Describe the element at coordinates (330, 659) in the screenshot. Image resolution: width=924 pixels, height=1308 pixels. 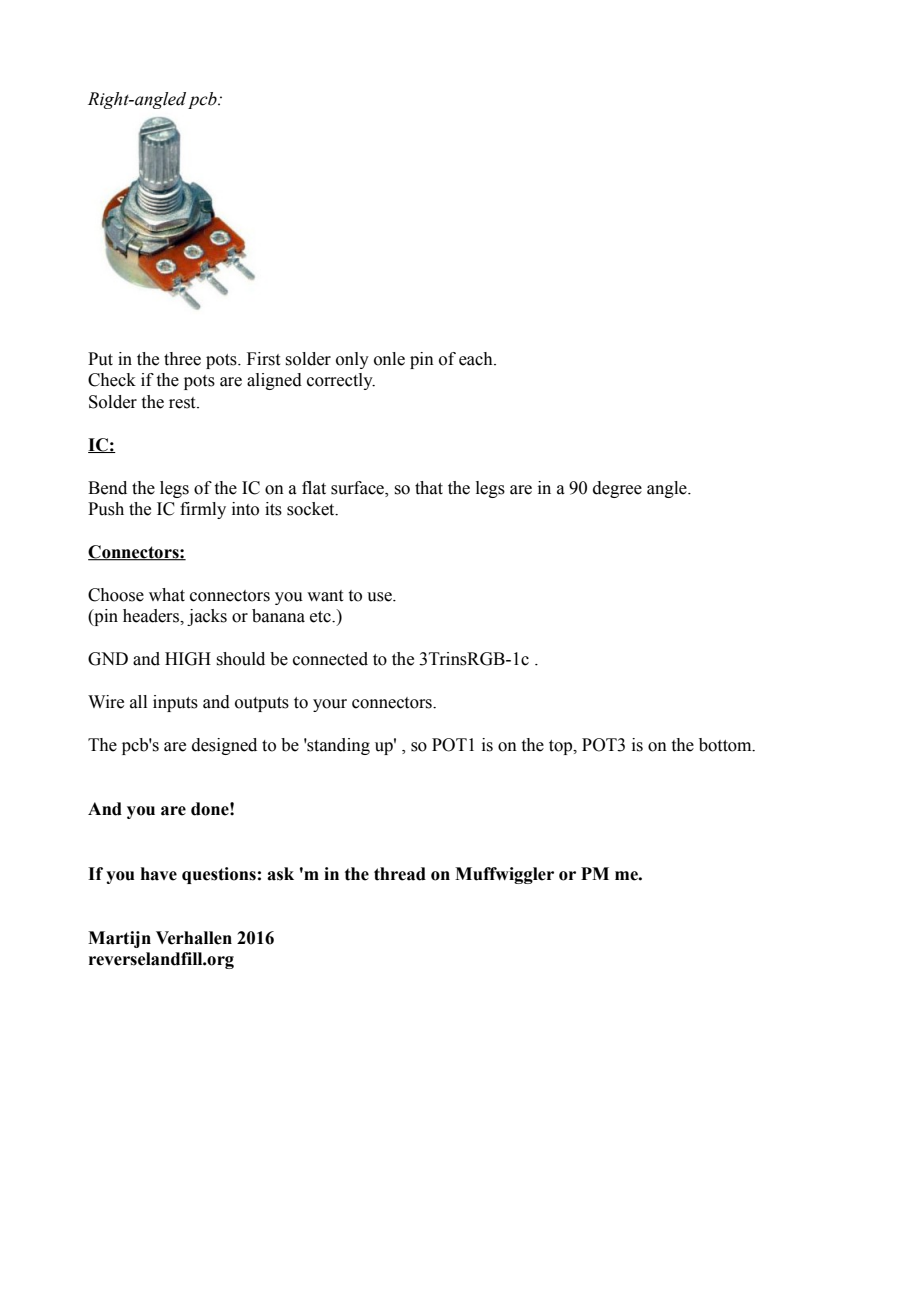
I see `connected` at that location.
